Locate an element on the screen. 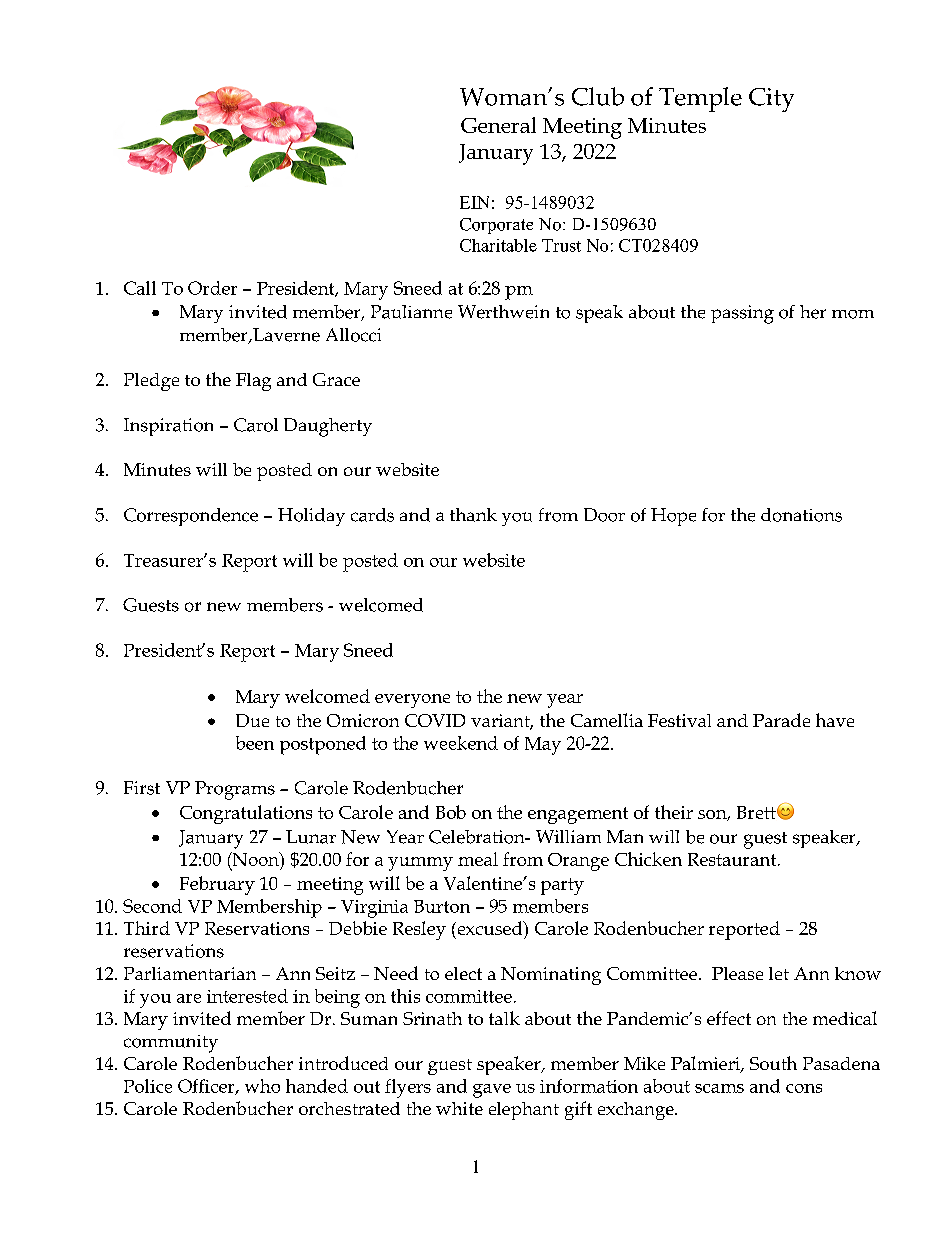 The width and height of the screenshot is (952, 1233). Parade is located at coordinates (781, 720).
